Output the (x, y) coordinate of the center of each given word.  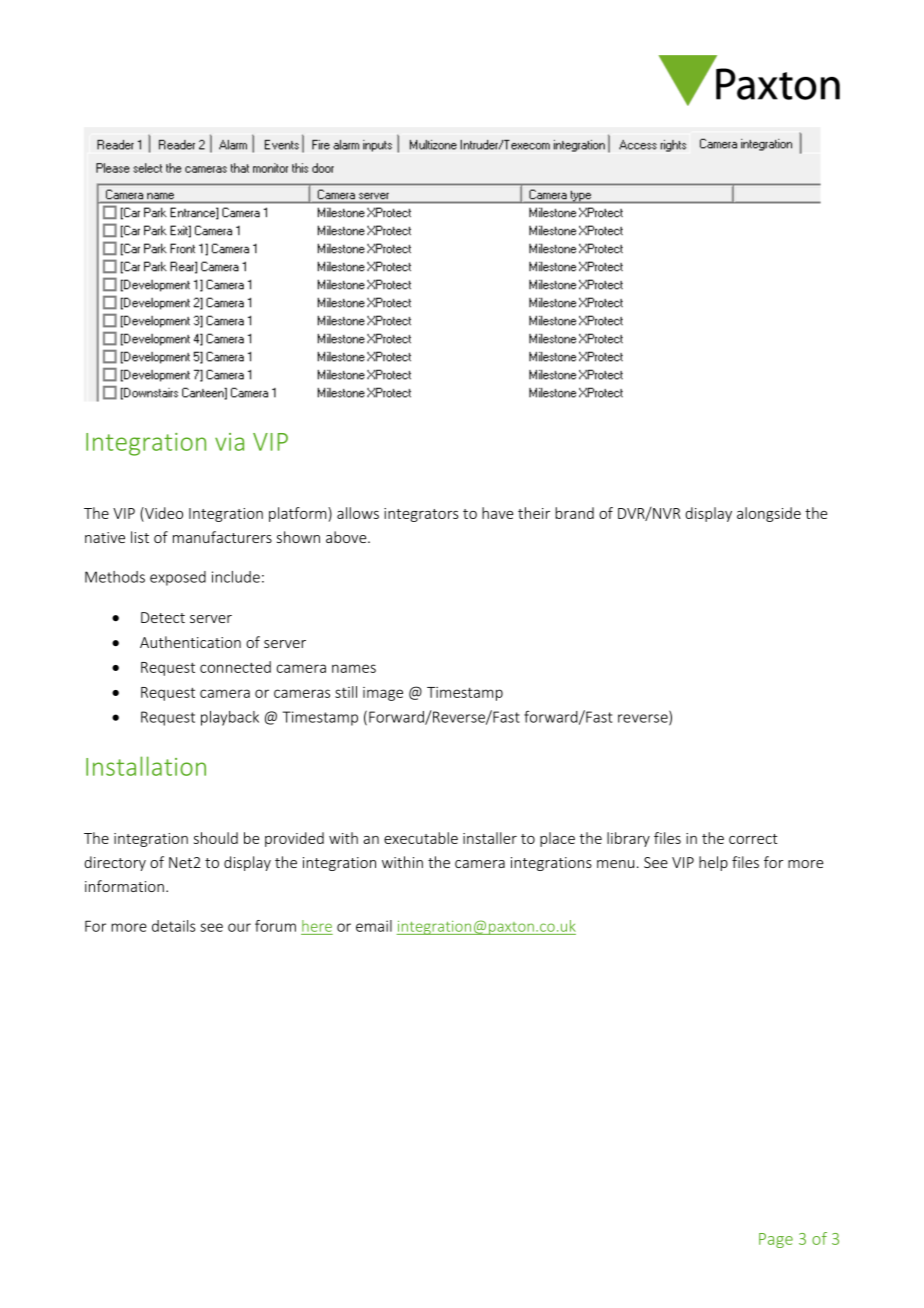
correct (753, 839)
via (229, 442)
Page (776, 1240)
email (374, 926)
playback (230, 718)
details (174, 926)
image (383, 694)
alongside (769, 514)
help (713, 863)
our (239, 927)
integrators (421, 515)
